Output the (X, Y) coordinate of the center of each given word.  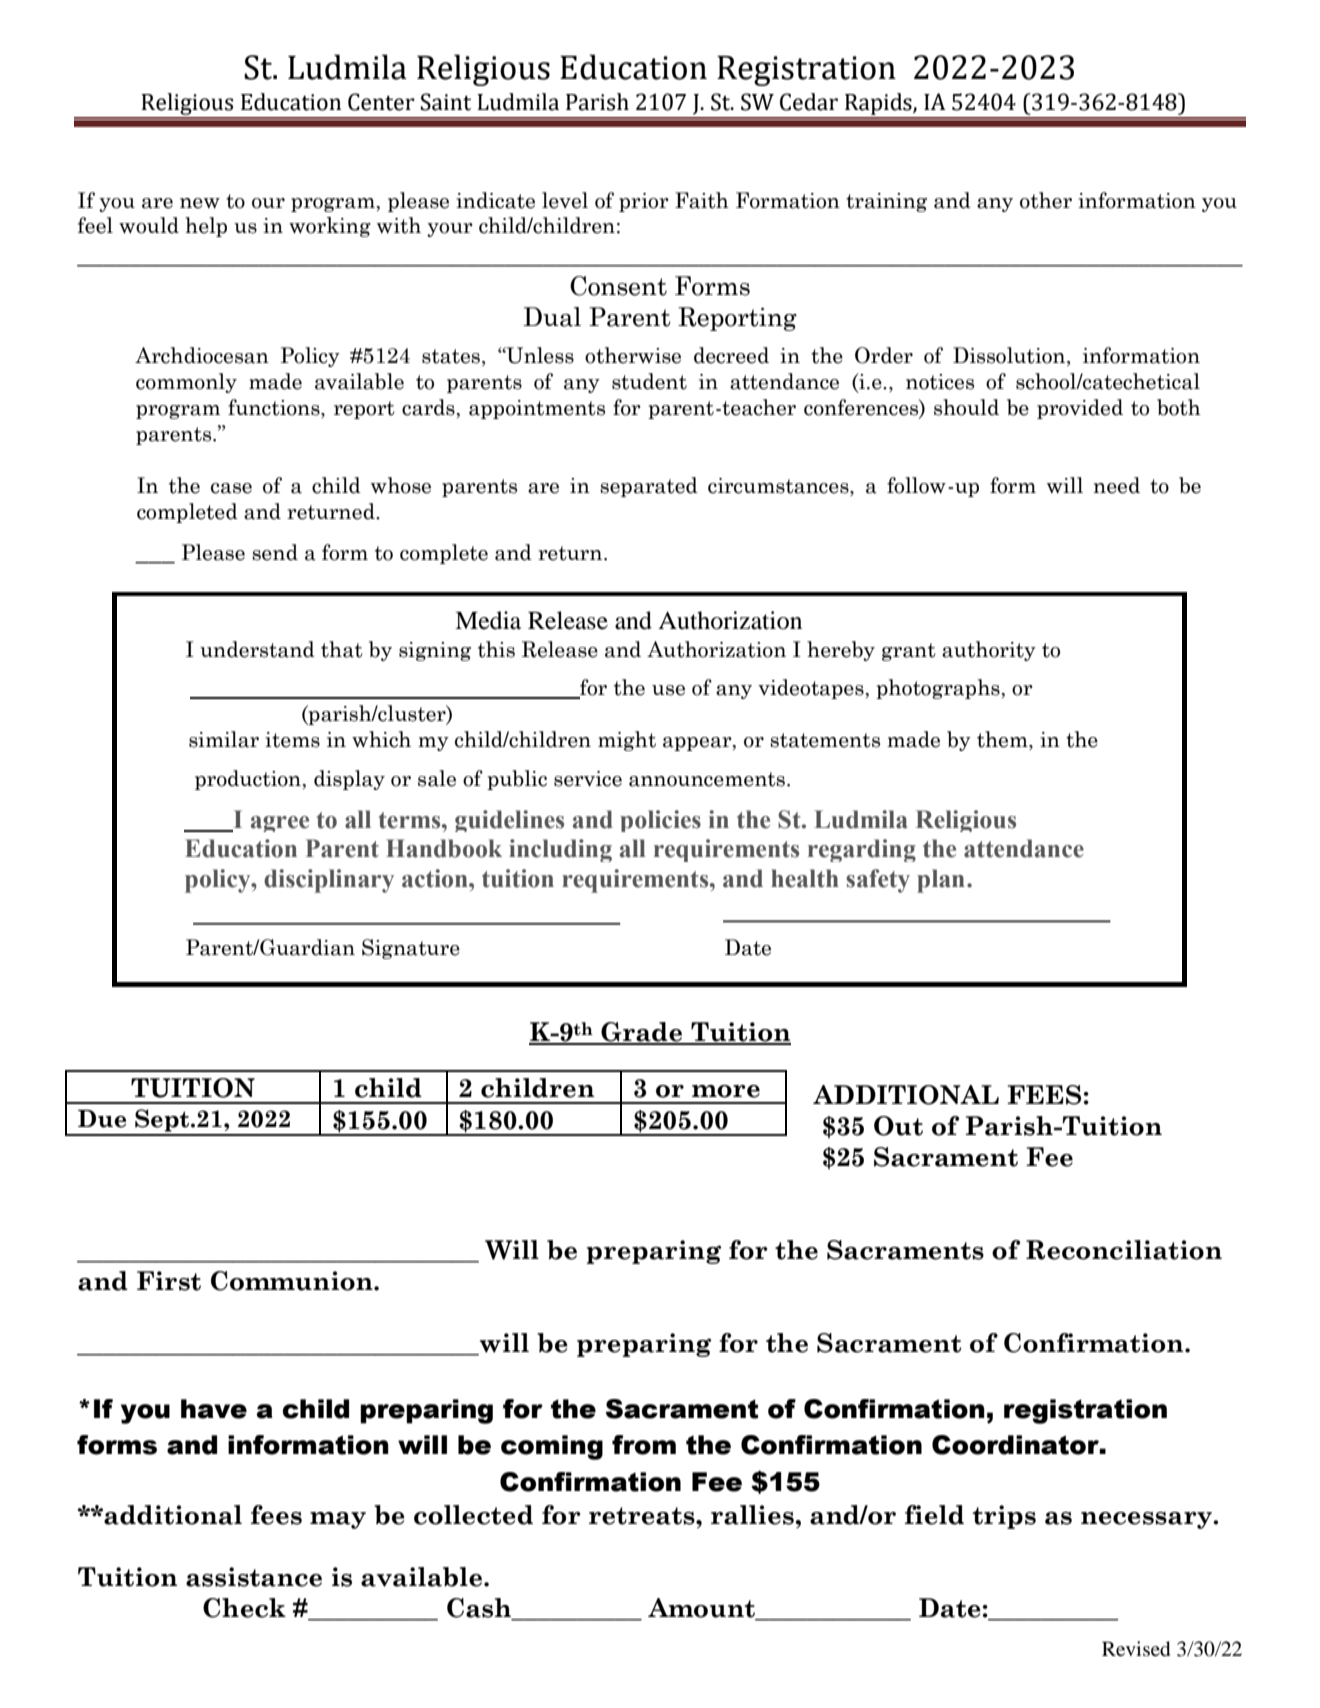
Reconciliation (1124, 1250)
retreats (643, 1516)
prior (644, 202)
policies (660, 821)
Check (244, 1608)
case (231, 488)
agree (280, 824)
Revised (1136, 1649)
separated (649, 487)
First (169, 1281)
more (726, 1091)
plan (941, 881)
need (1116, 485)
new (200, 203)
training (886, 202)
